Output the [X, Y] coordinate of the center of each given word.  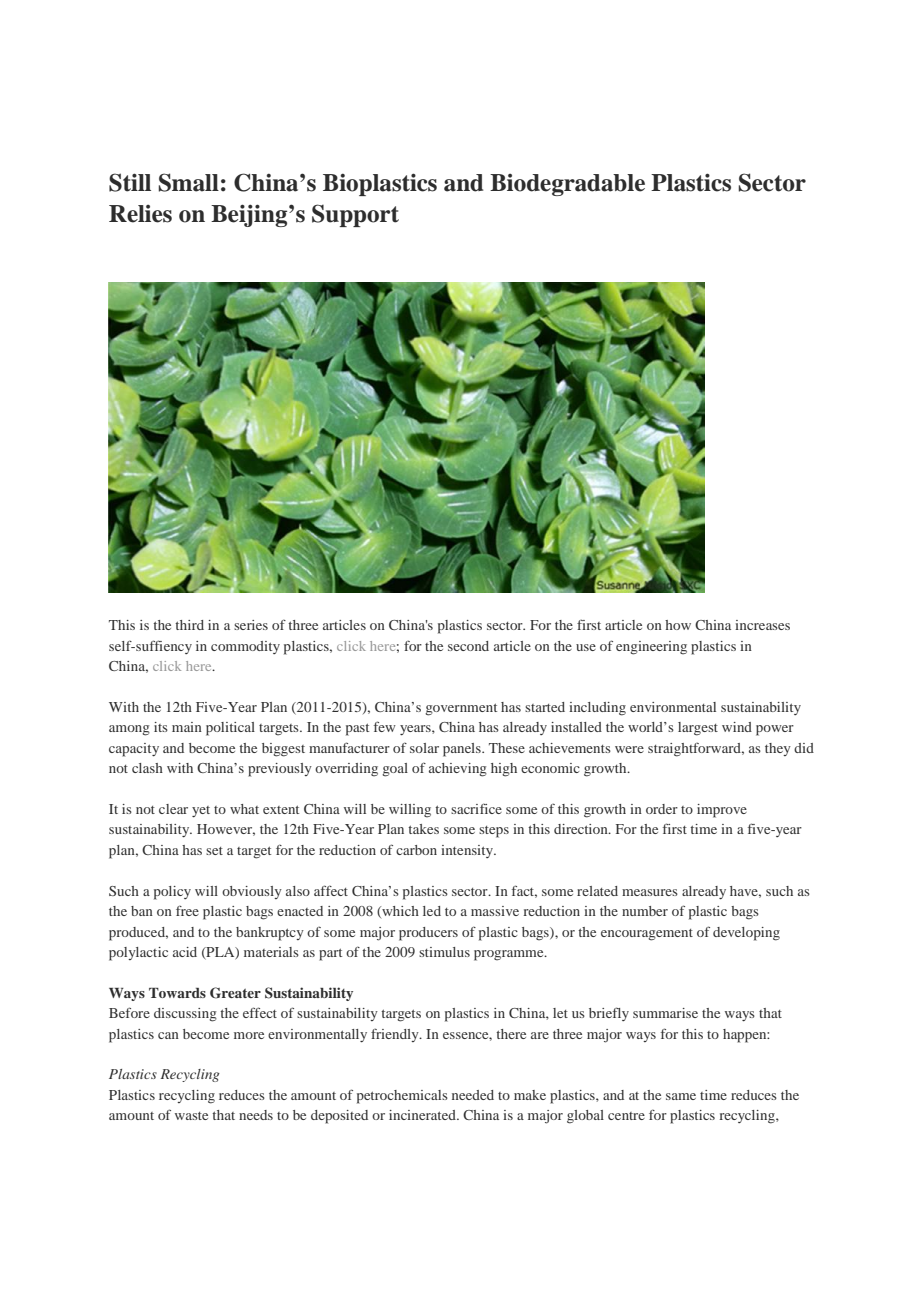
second [468, 646]
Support [355, 215]
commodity [245, 647]
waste [191, 1116]
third [189, 625]
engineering [651, 648]
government [461, 709]
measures [650, 892]
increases [762, 625]
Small [188, 182]
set [214, 851]
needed [473, 1095]
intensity [468, 851]
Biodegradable [567, 185]
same [681, 1096]
